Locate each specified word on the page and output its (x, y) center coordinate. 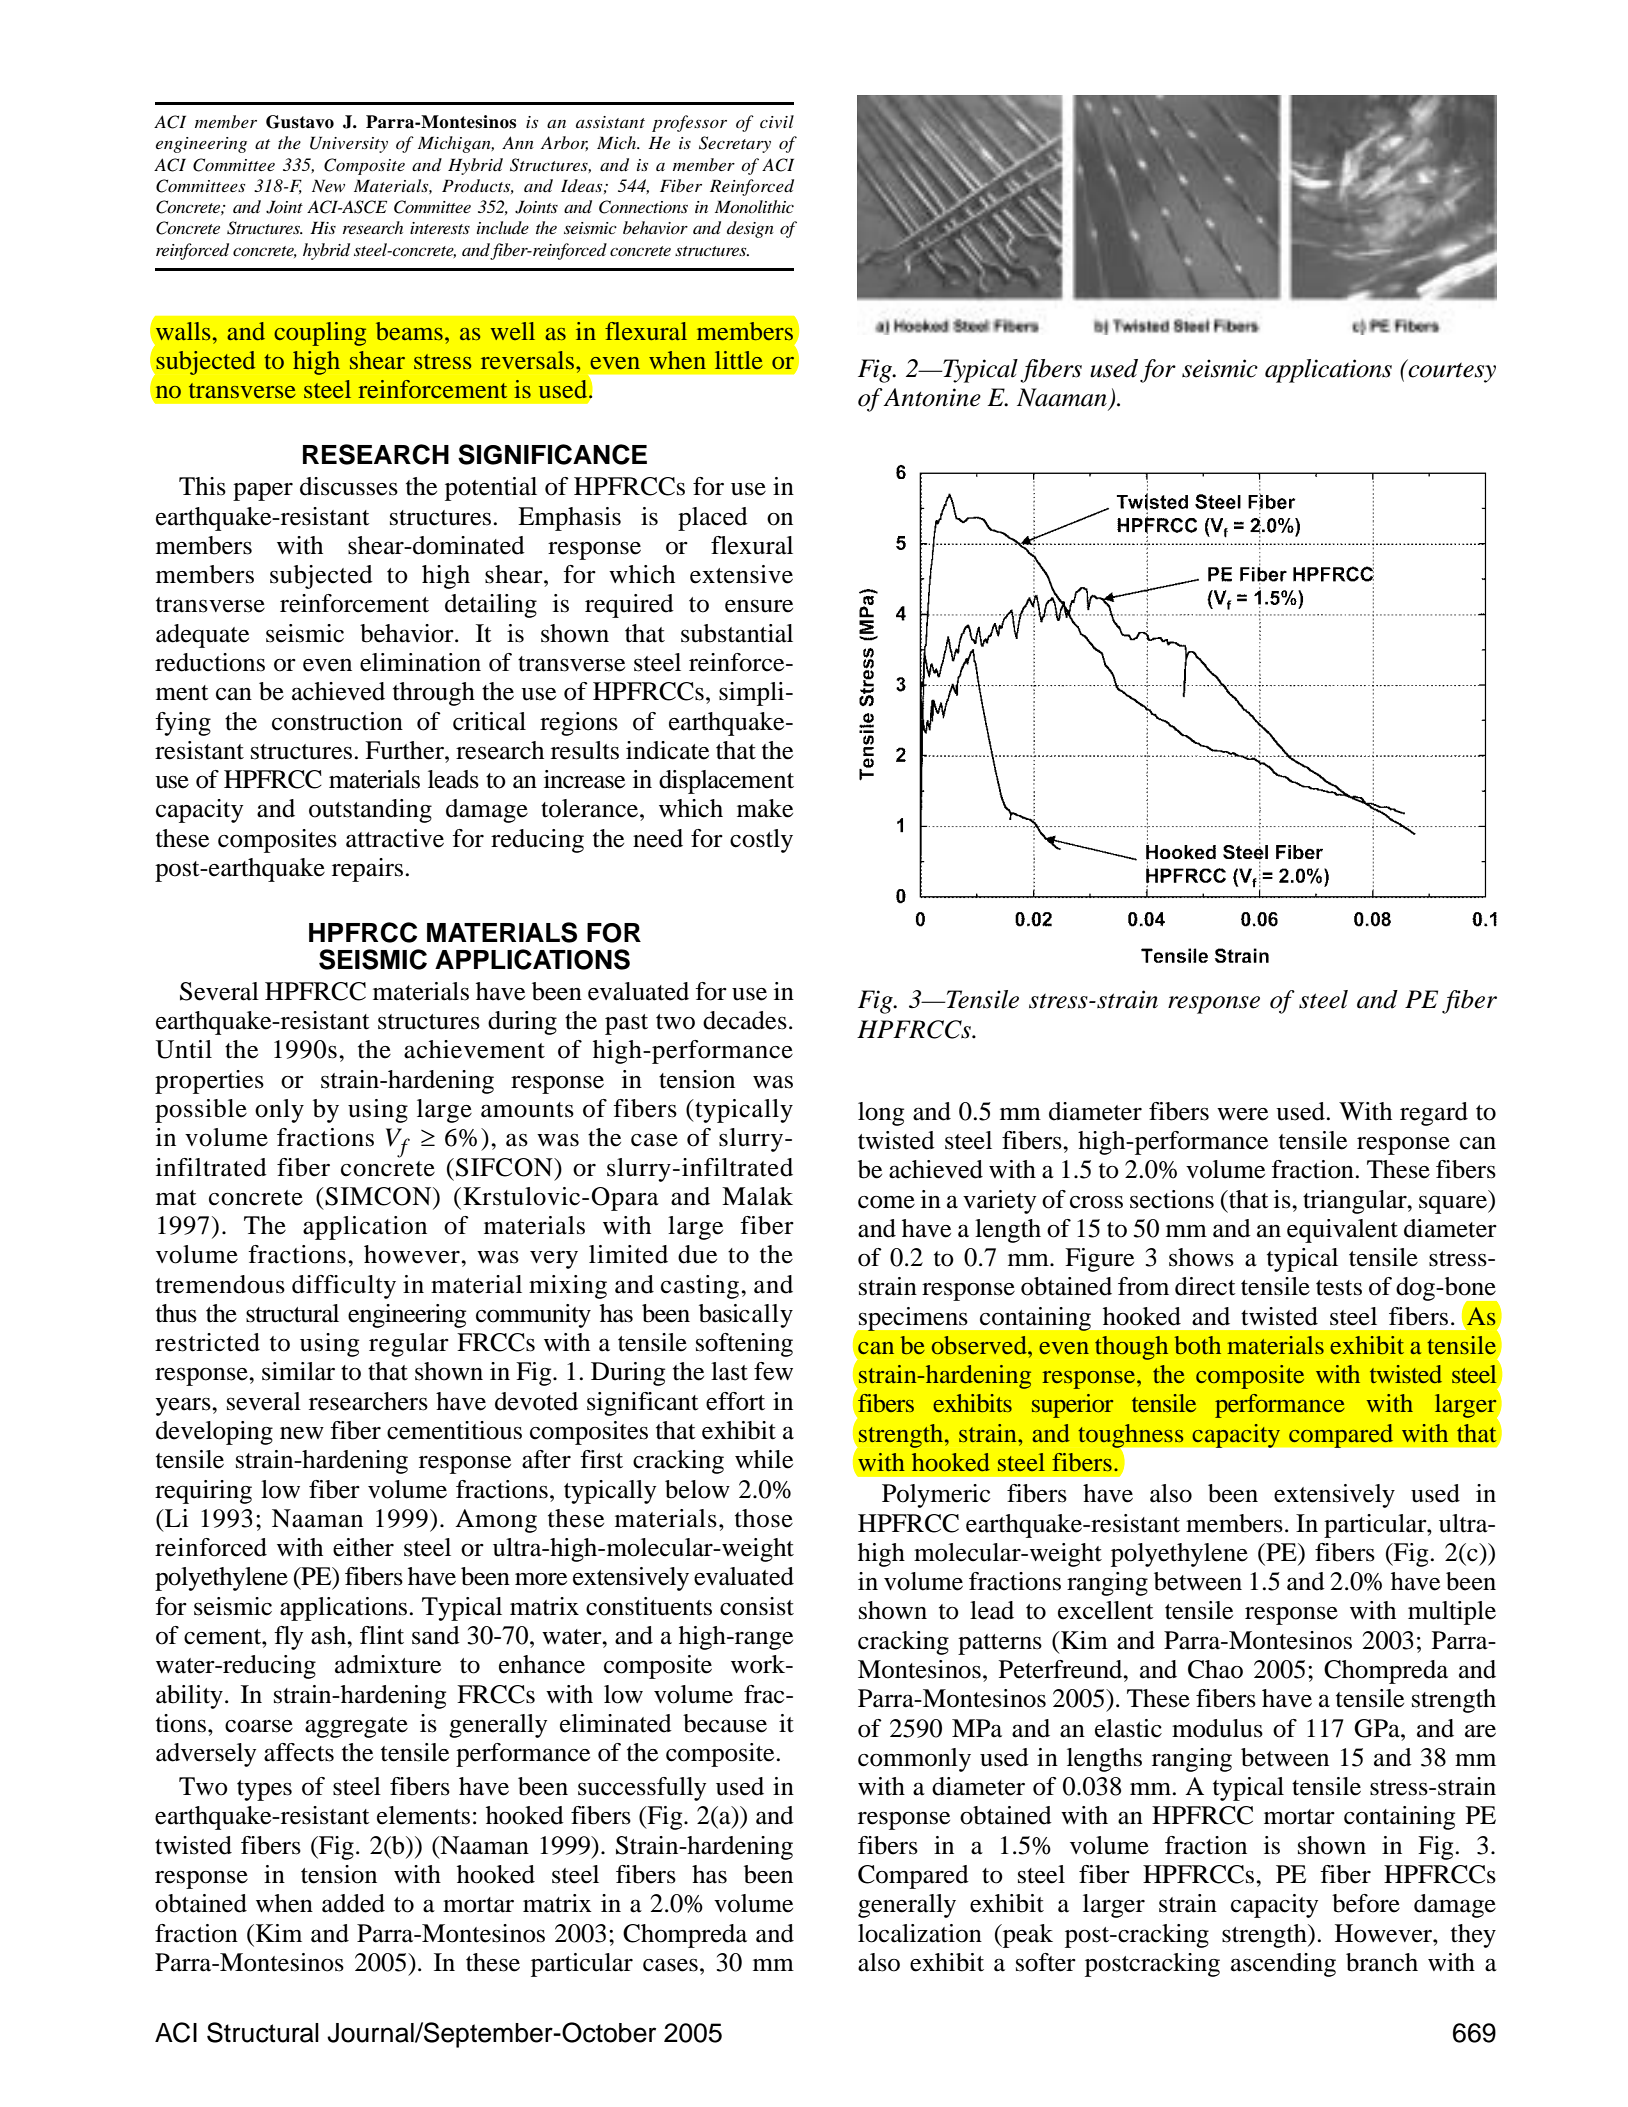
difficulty (344, 1287)
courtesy (1451, 371)
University (349, 144)
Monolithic (754, 206)
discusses (349, 486)
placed (713, 519)
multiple (1452, 1613)
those (764, 1518)
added (353, 1903)
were (1242, 1114)
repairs (367, 870)
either (363, 1547)
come (886, 1202)
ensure (759, 606)
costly (761, 841)
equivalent (1342, 1231)
